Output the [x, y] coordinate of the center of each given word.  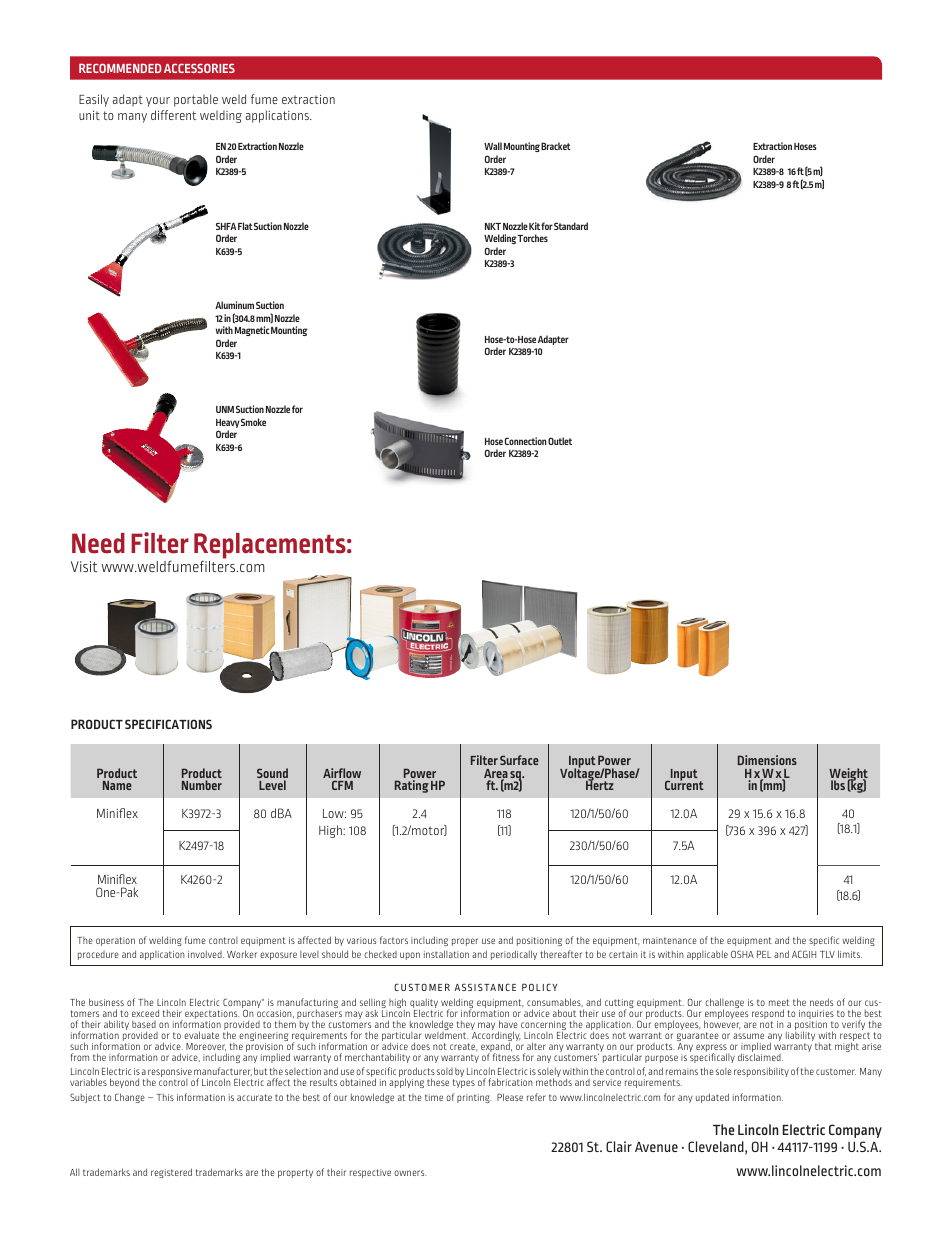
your [158, 102]
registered [171, 1173]
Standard [571, 226]
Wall [493, 146]
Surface [519, 760]
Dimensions [767, 760]
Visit [84, 566]
